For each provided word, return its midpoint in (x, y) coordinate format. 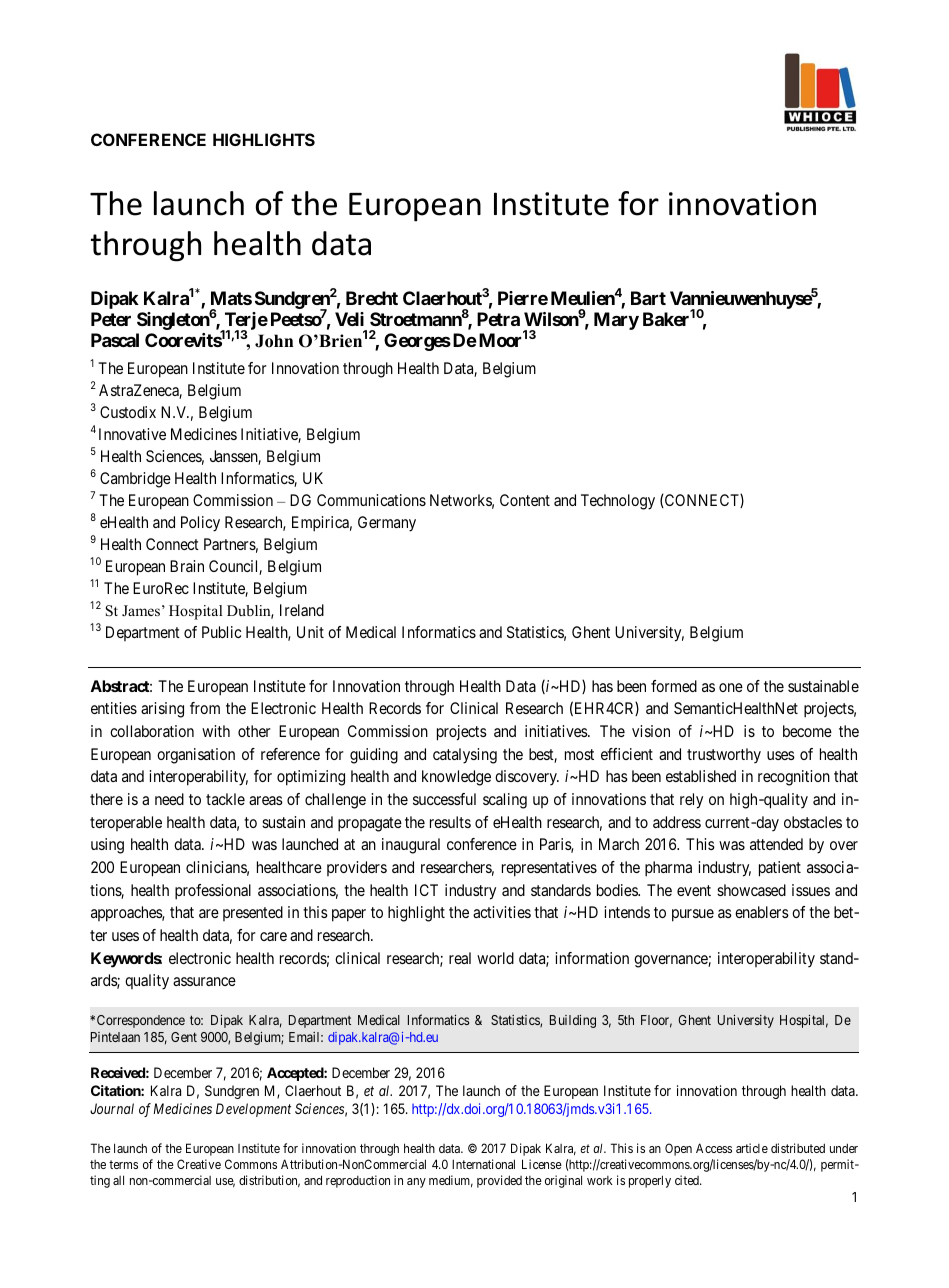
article (752, 1148)
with (216, 731)
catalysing (465, 756)
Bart (648, 298)
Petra (498, 319)
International (483, 1164)
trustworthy (724, 755)
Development (253, 1110)
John (274, 341)
